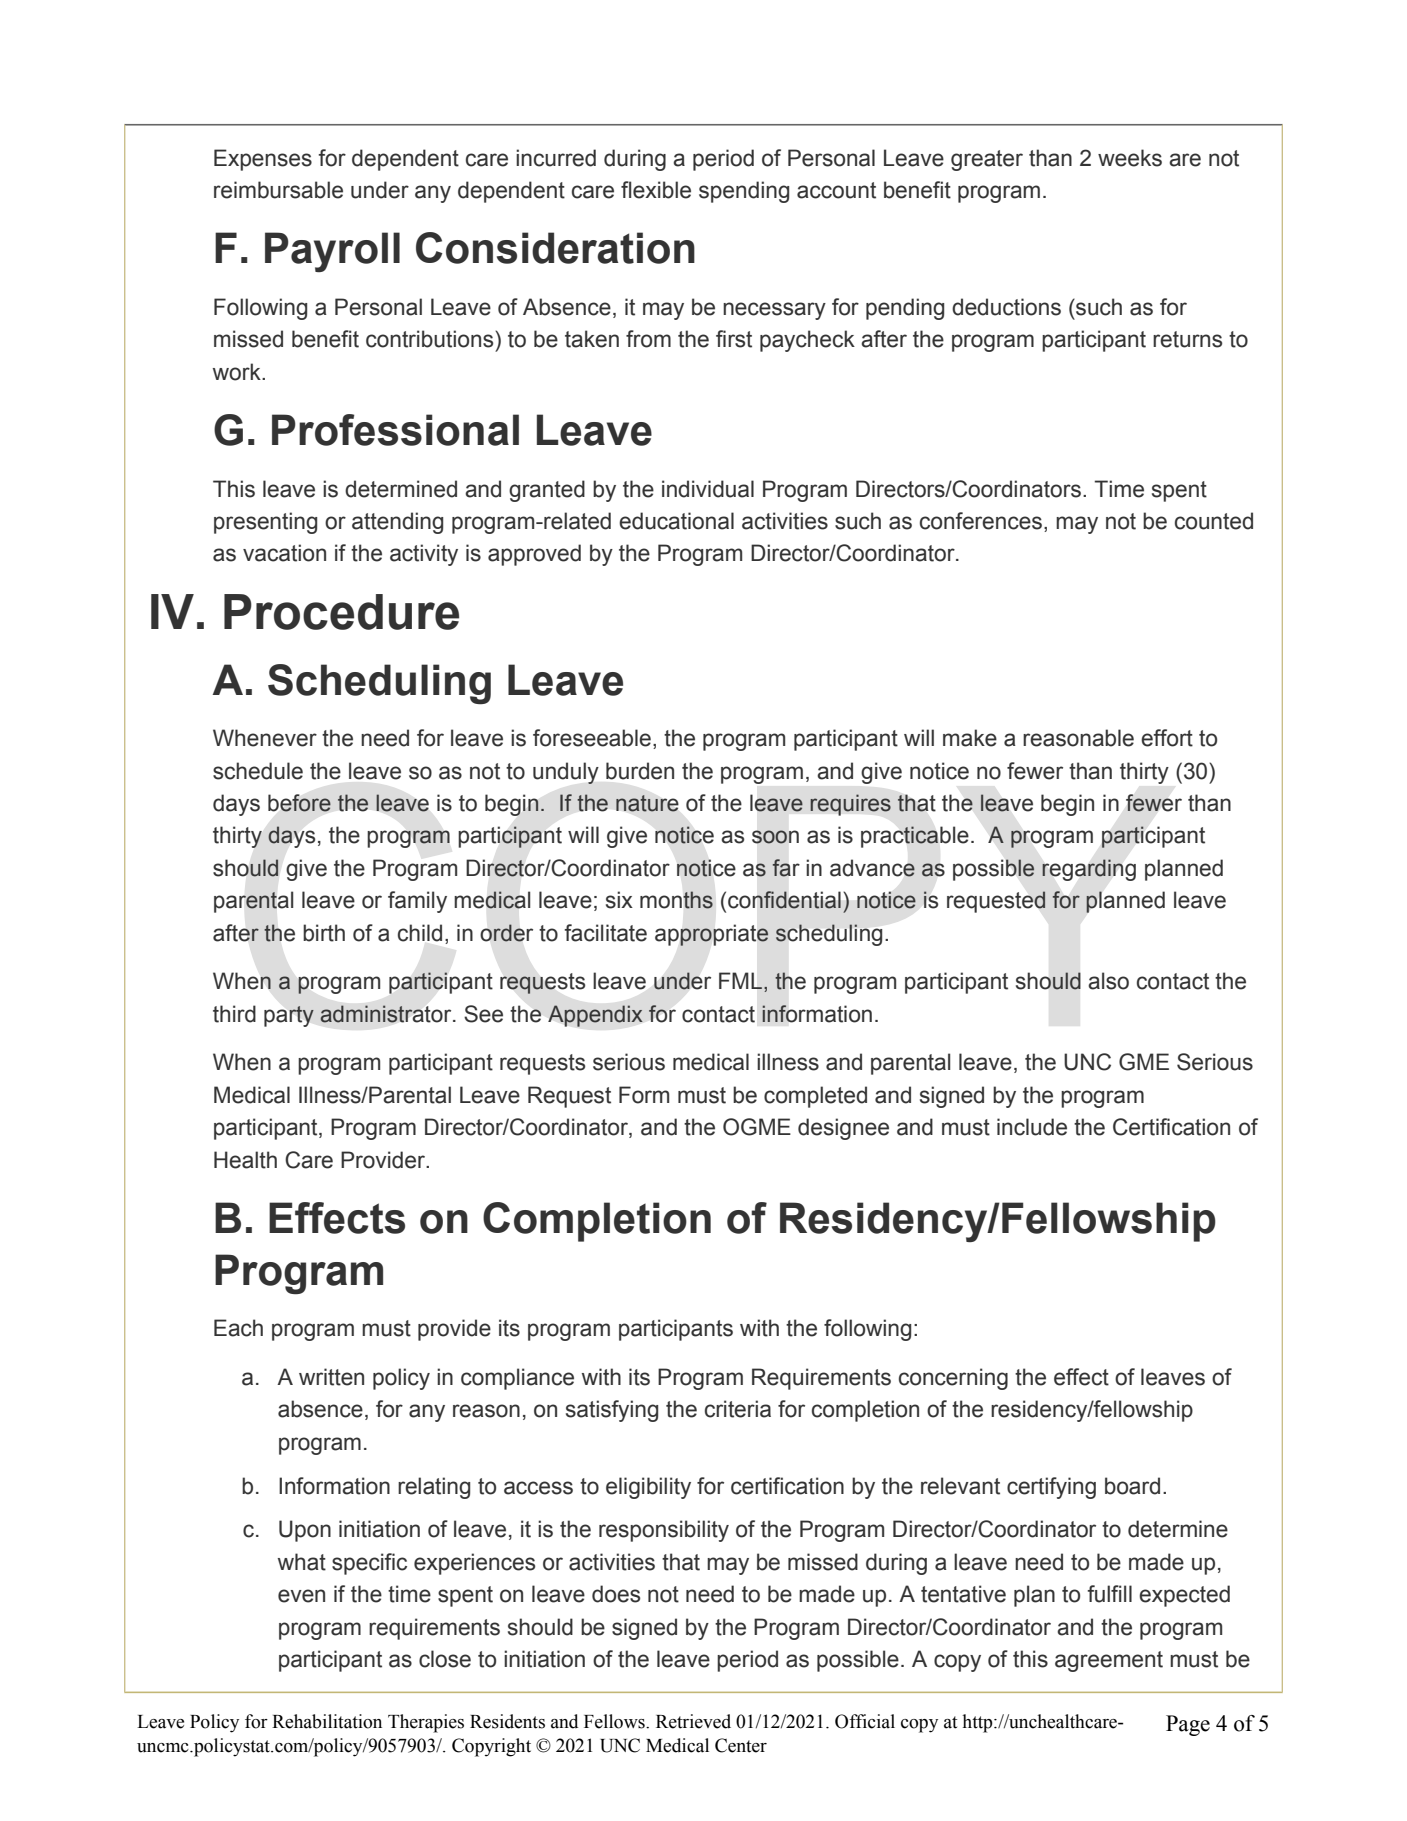 This page has height=1821, width=1407. I want to click on administrator, so click(387, 1014).
